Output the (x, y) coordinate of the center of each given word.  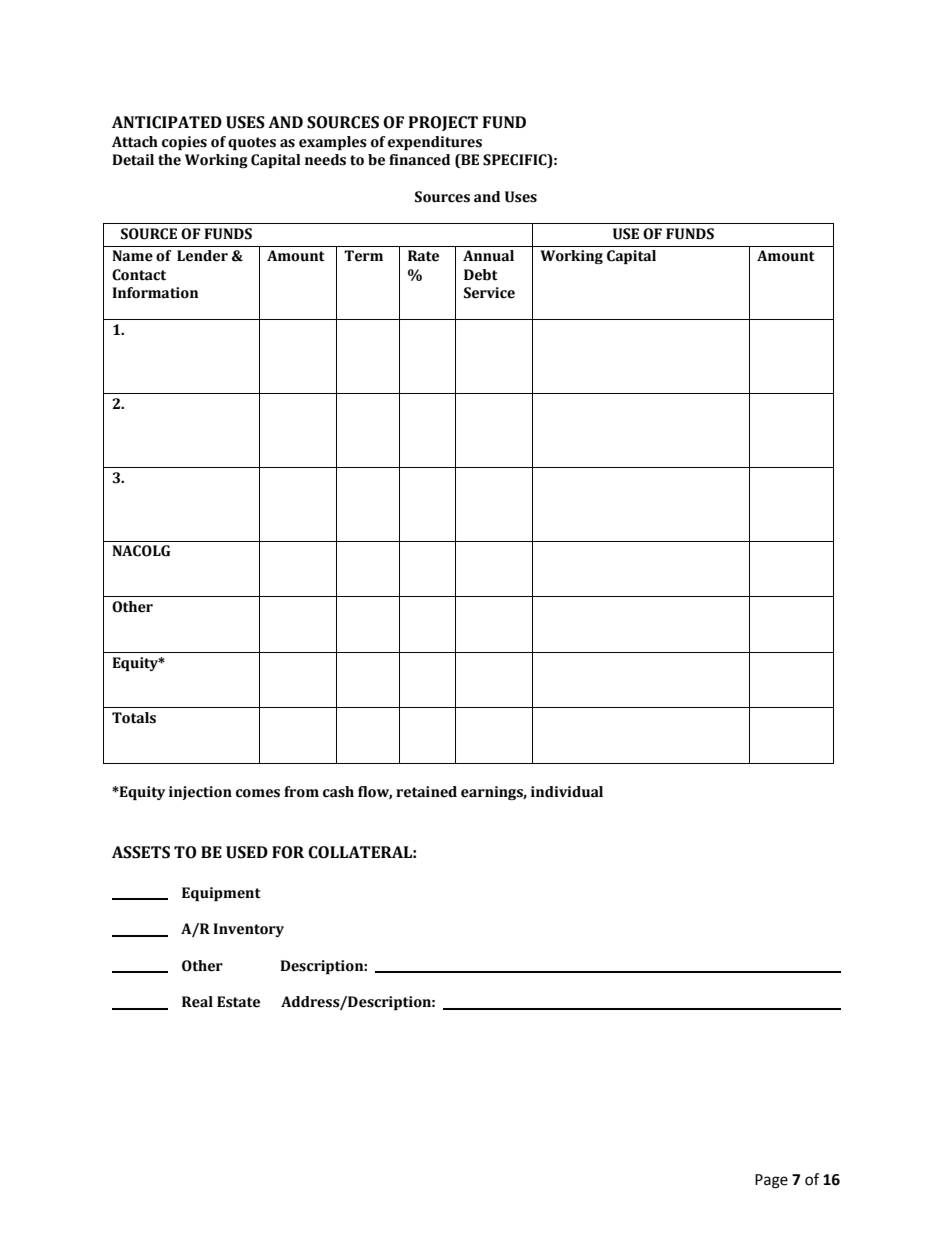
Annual (488, 256)
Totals (134, 718)
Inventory (248, 930)
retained (426, 792)
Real (197, 1002)
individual (567, 792)
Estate (238, 1002)
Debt (481, 275)
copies (184, 143)
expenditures (435, 143)
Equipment (221, 894)
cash (338, 792)
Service (489, 293)
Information (155, 293)
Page (771, 1181)
